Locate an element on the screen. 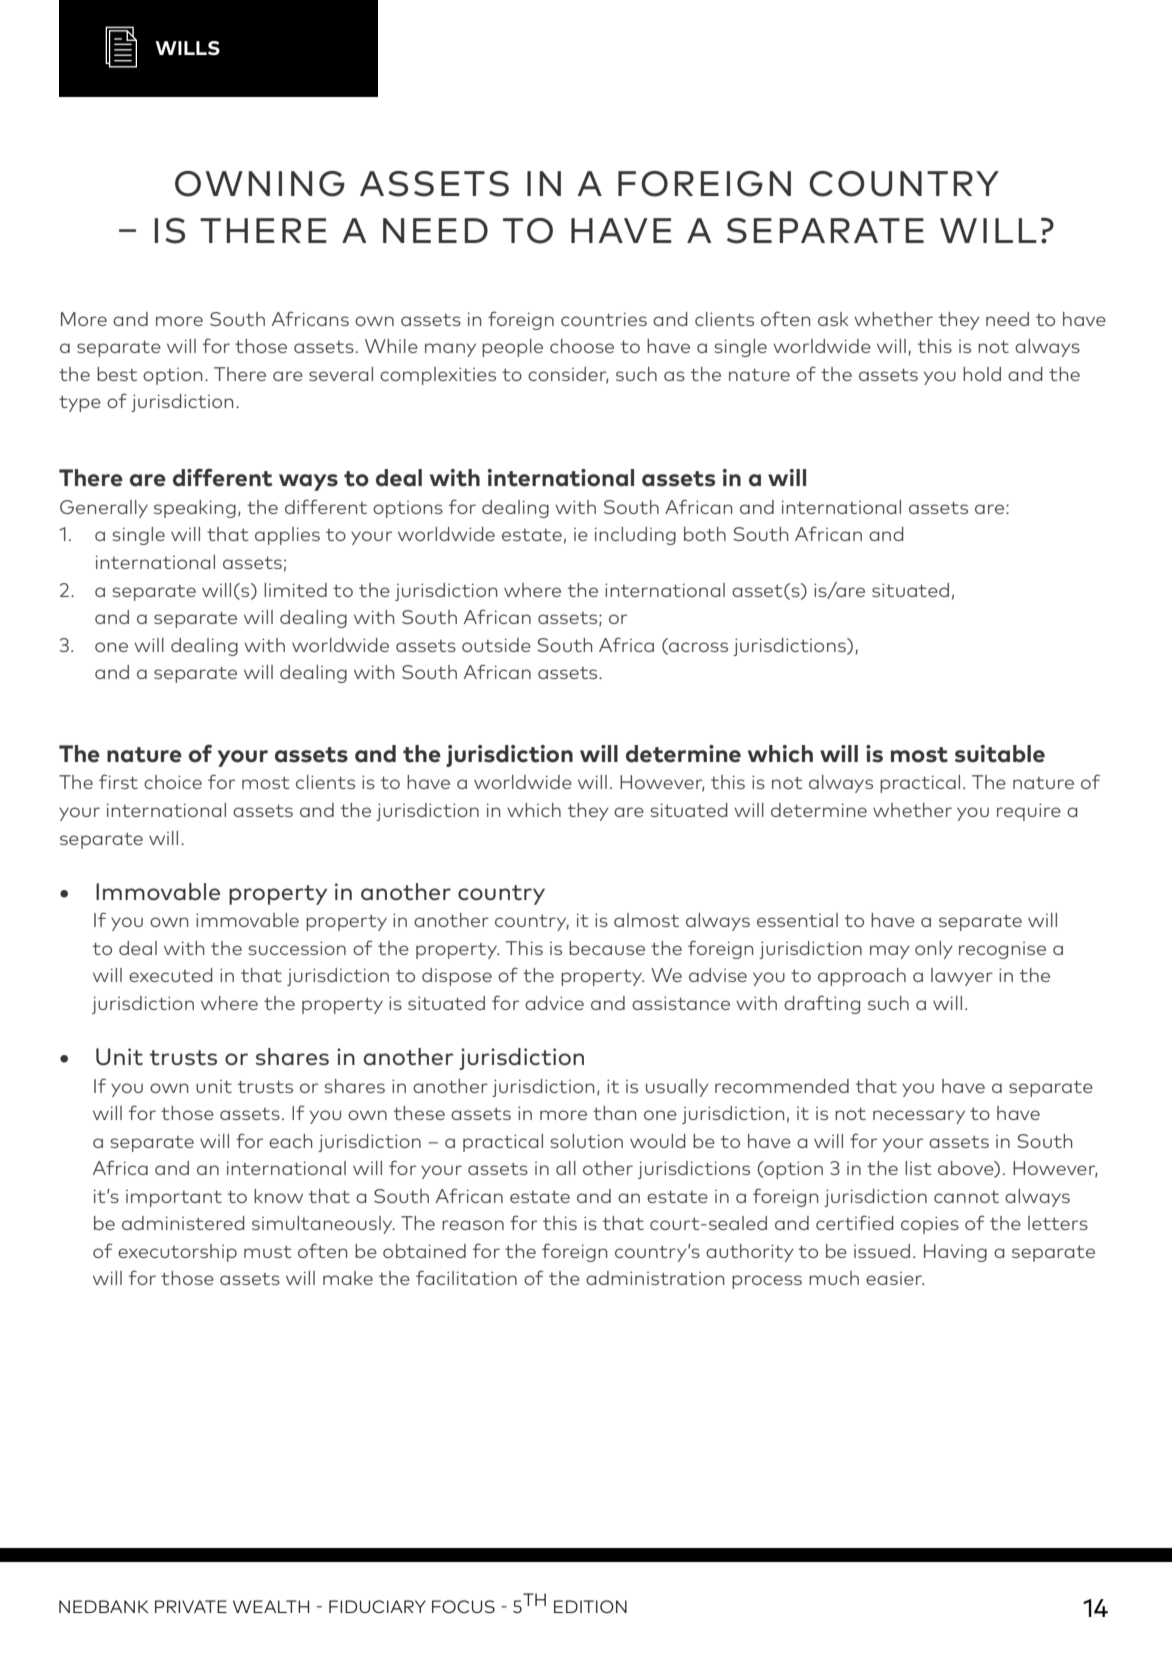 Image resolution: width=1172 pixels, height=1657 pixels. executed is located at coordinates (171, 975).
